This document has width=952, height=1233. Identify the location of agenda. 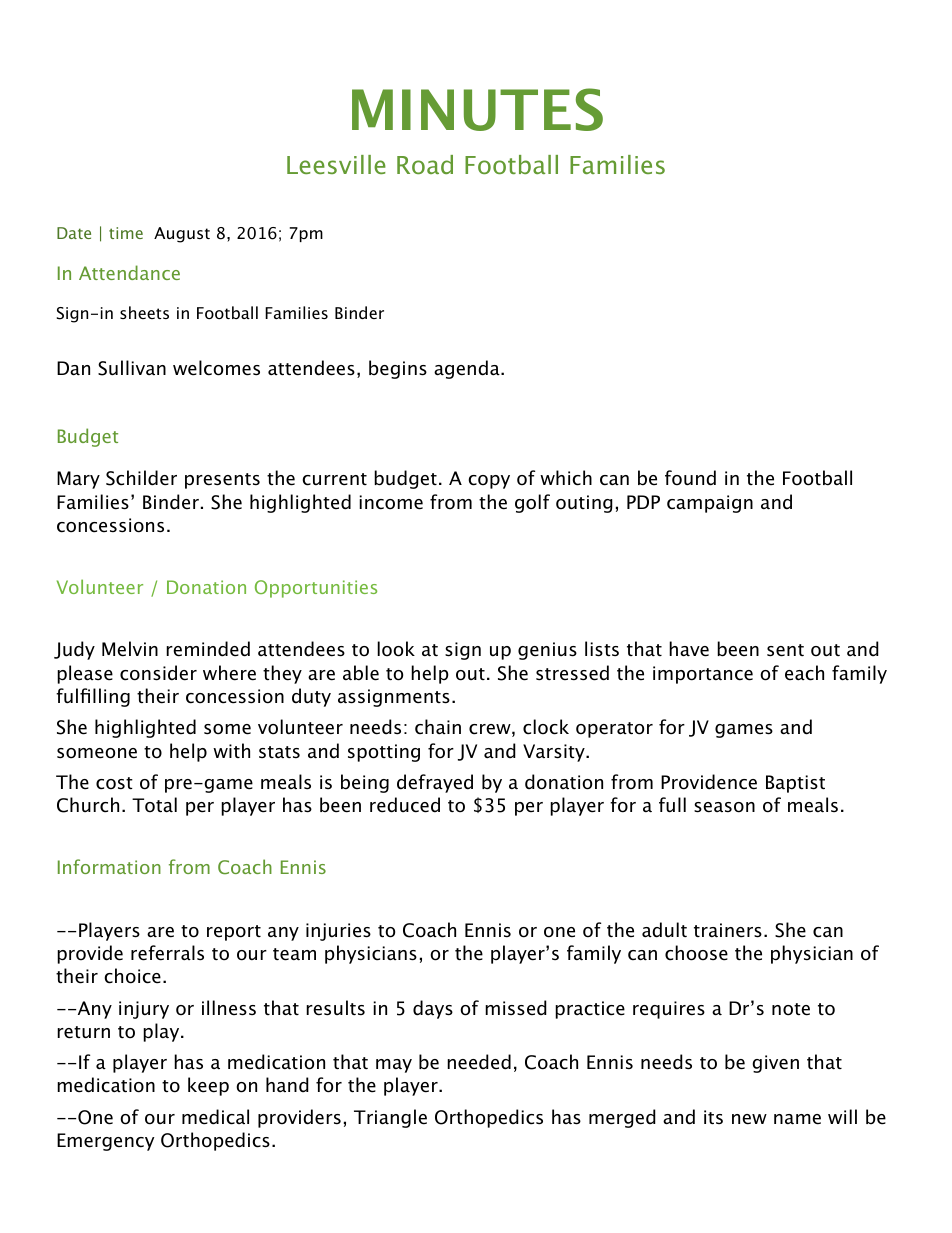
(468, 369).
